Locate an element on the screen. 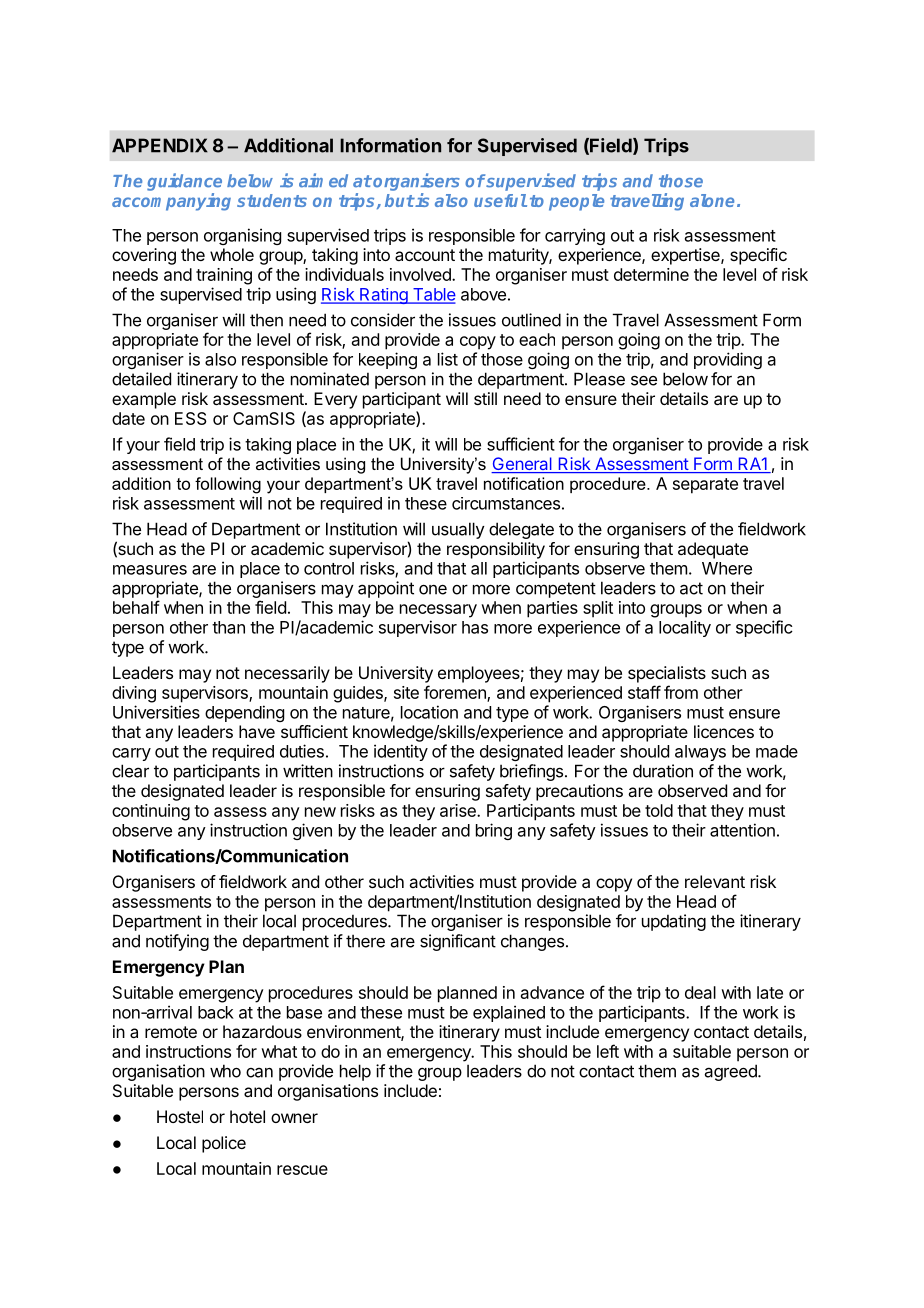  guidance is located at coordinates (184, 182).
